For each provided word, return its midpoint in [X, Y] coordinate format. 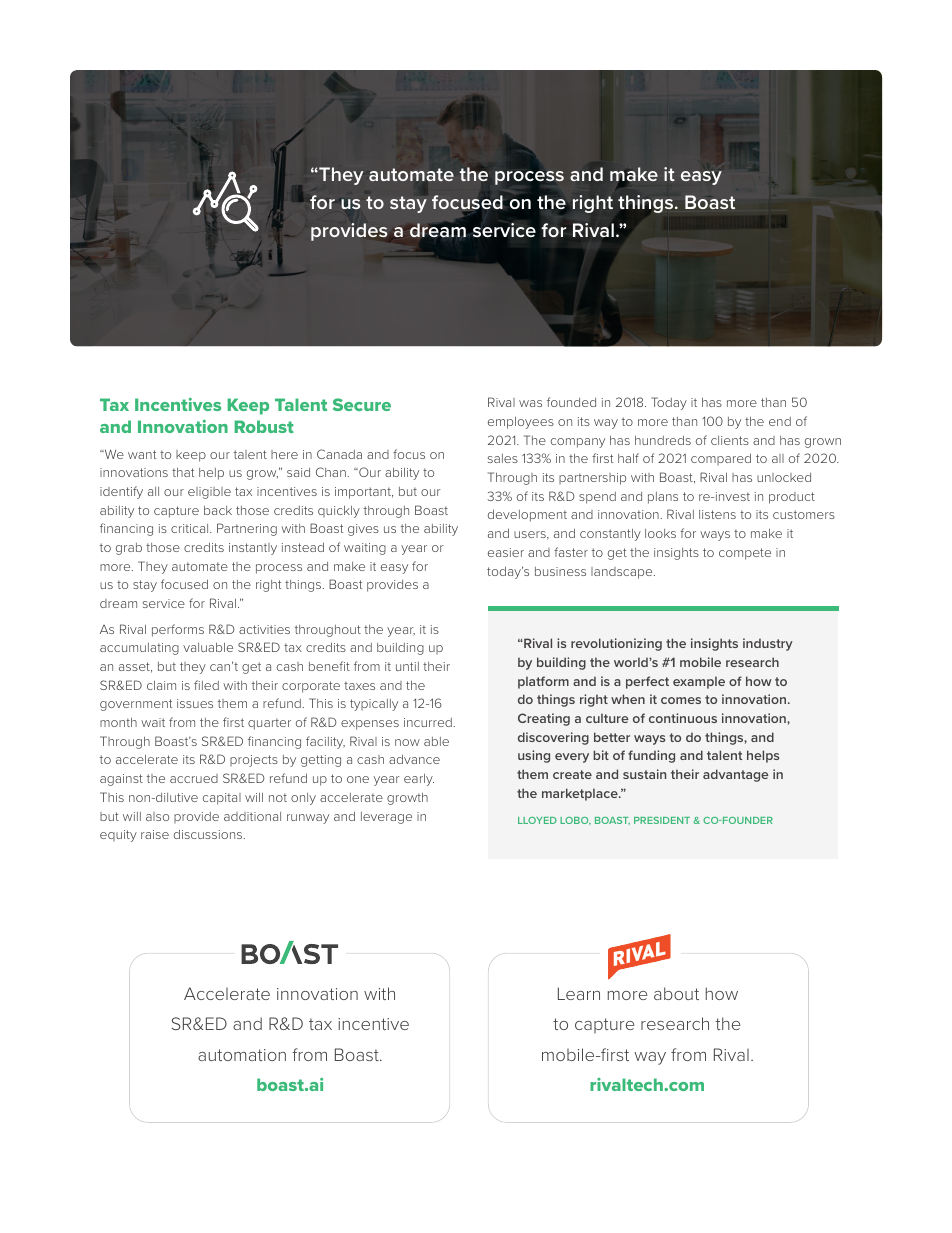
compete [745, 554]
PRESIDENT [662, 820]
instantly [253, 549]
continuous [683, 718]
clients [730, 440]
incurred [428, 722]
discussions [209, 834]
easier [506, 552]
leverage [386, 818]
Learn [579, 993]
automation [242, 1055]
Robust [264, 426]
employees [521, 423]
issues [195, 703]
